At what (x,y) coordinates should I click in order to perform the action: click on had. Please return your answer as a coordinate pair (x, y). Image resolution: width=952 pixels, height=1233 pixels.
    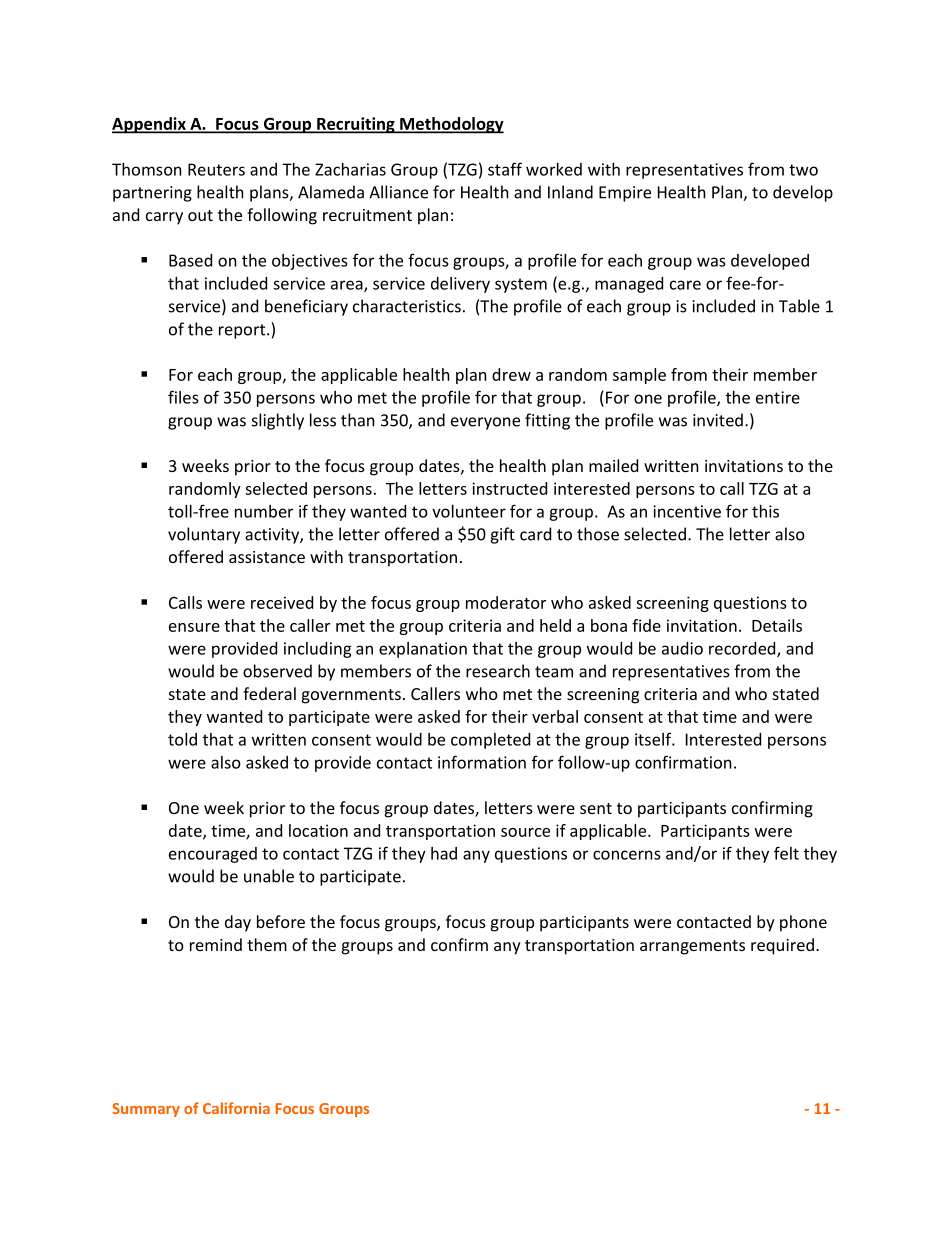
    Looking at the image, I should click on (444, 853).
